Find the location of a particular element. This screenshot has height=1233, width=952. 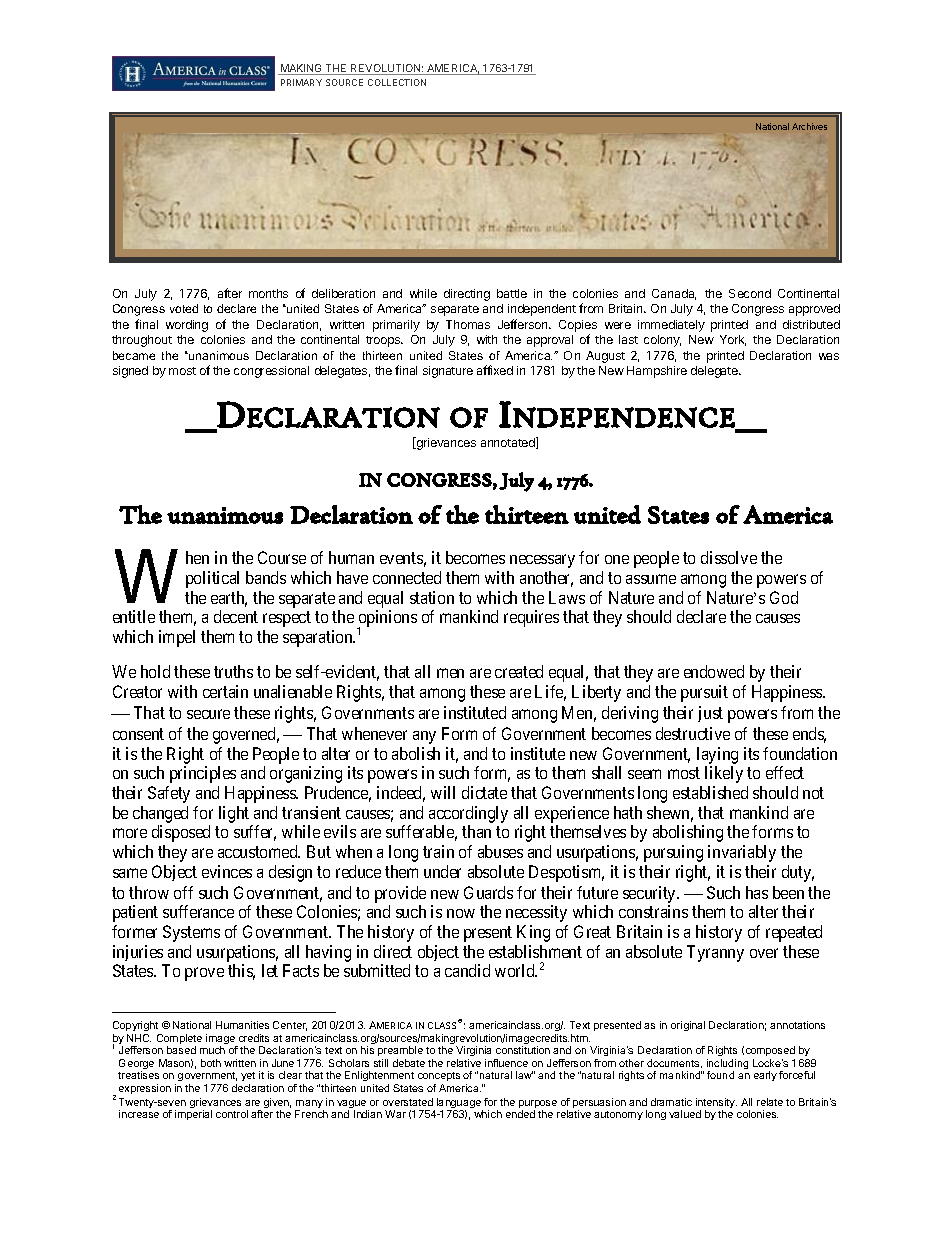

PRIMARY is located at coordinates (301, 82).
